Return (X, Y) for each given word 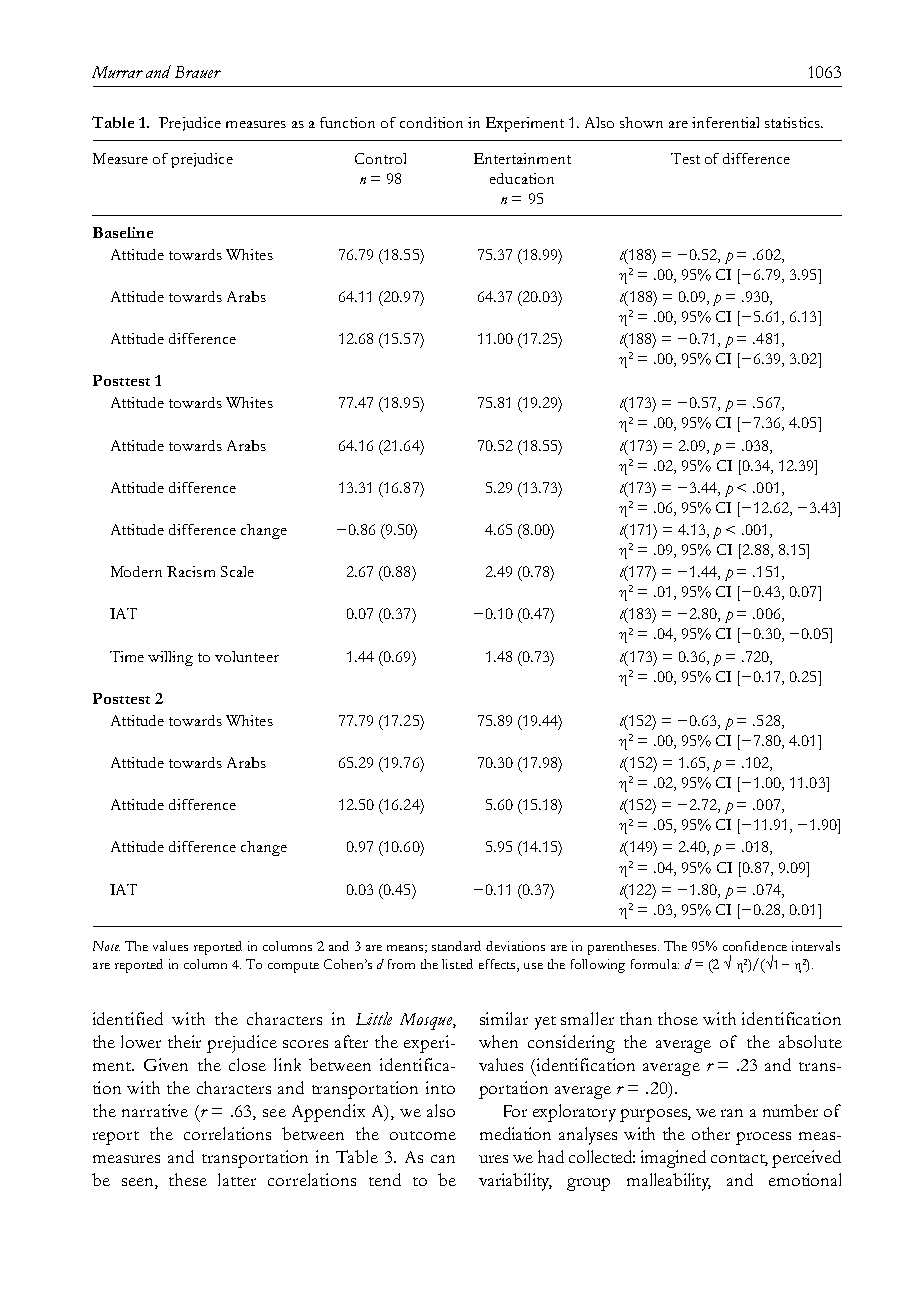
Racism (191, 571)
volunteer (247, 656)
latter (237, 1179)
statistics (793, 122)
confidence (755, 946)
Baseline (123, 232)
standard (456, 946)
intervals (816, 946)
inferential (725, 122)
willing (170, 658)
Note (106, 946)
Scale (237, 571)
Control (380, 158)
